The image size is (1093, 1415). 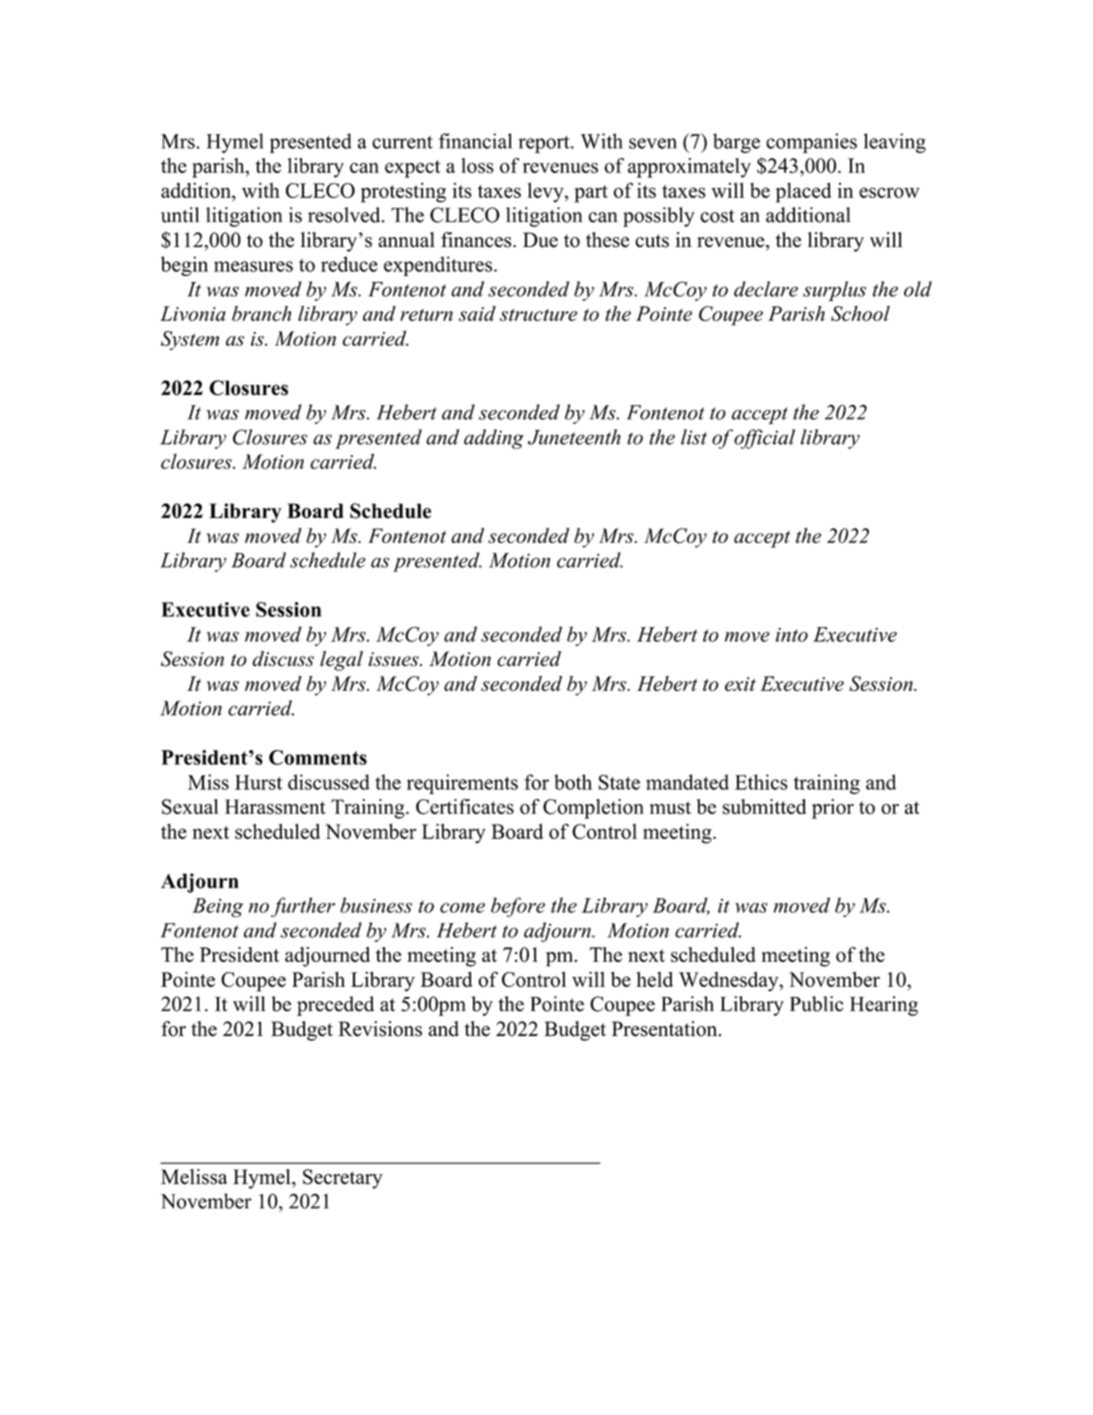 What do you see at coordinates (275, 807) in the image?
I see `Harassment` at bounding box center [275, 807].
